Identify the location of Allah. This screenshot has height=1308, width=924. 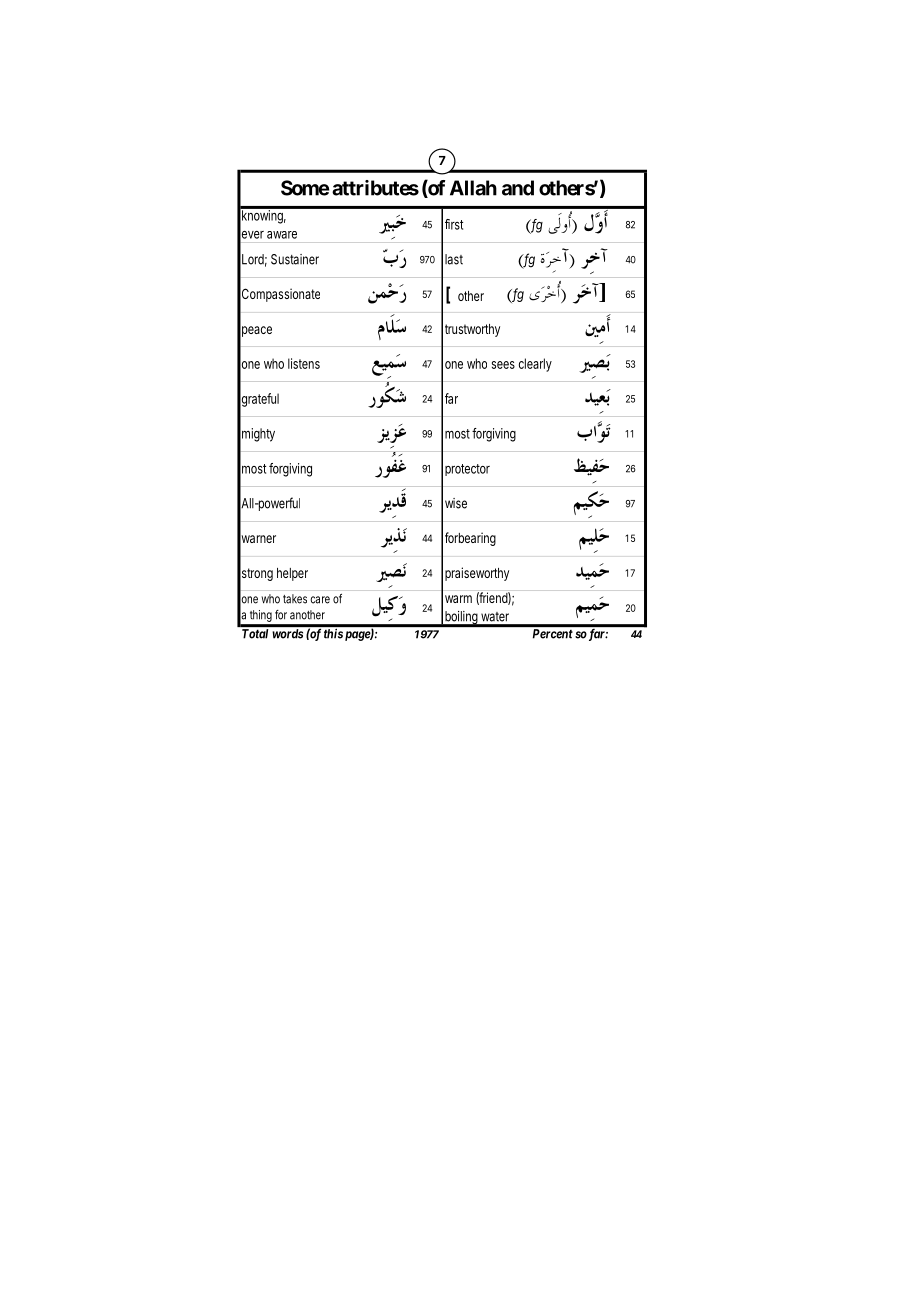
(473, 188).
